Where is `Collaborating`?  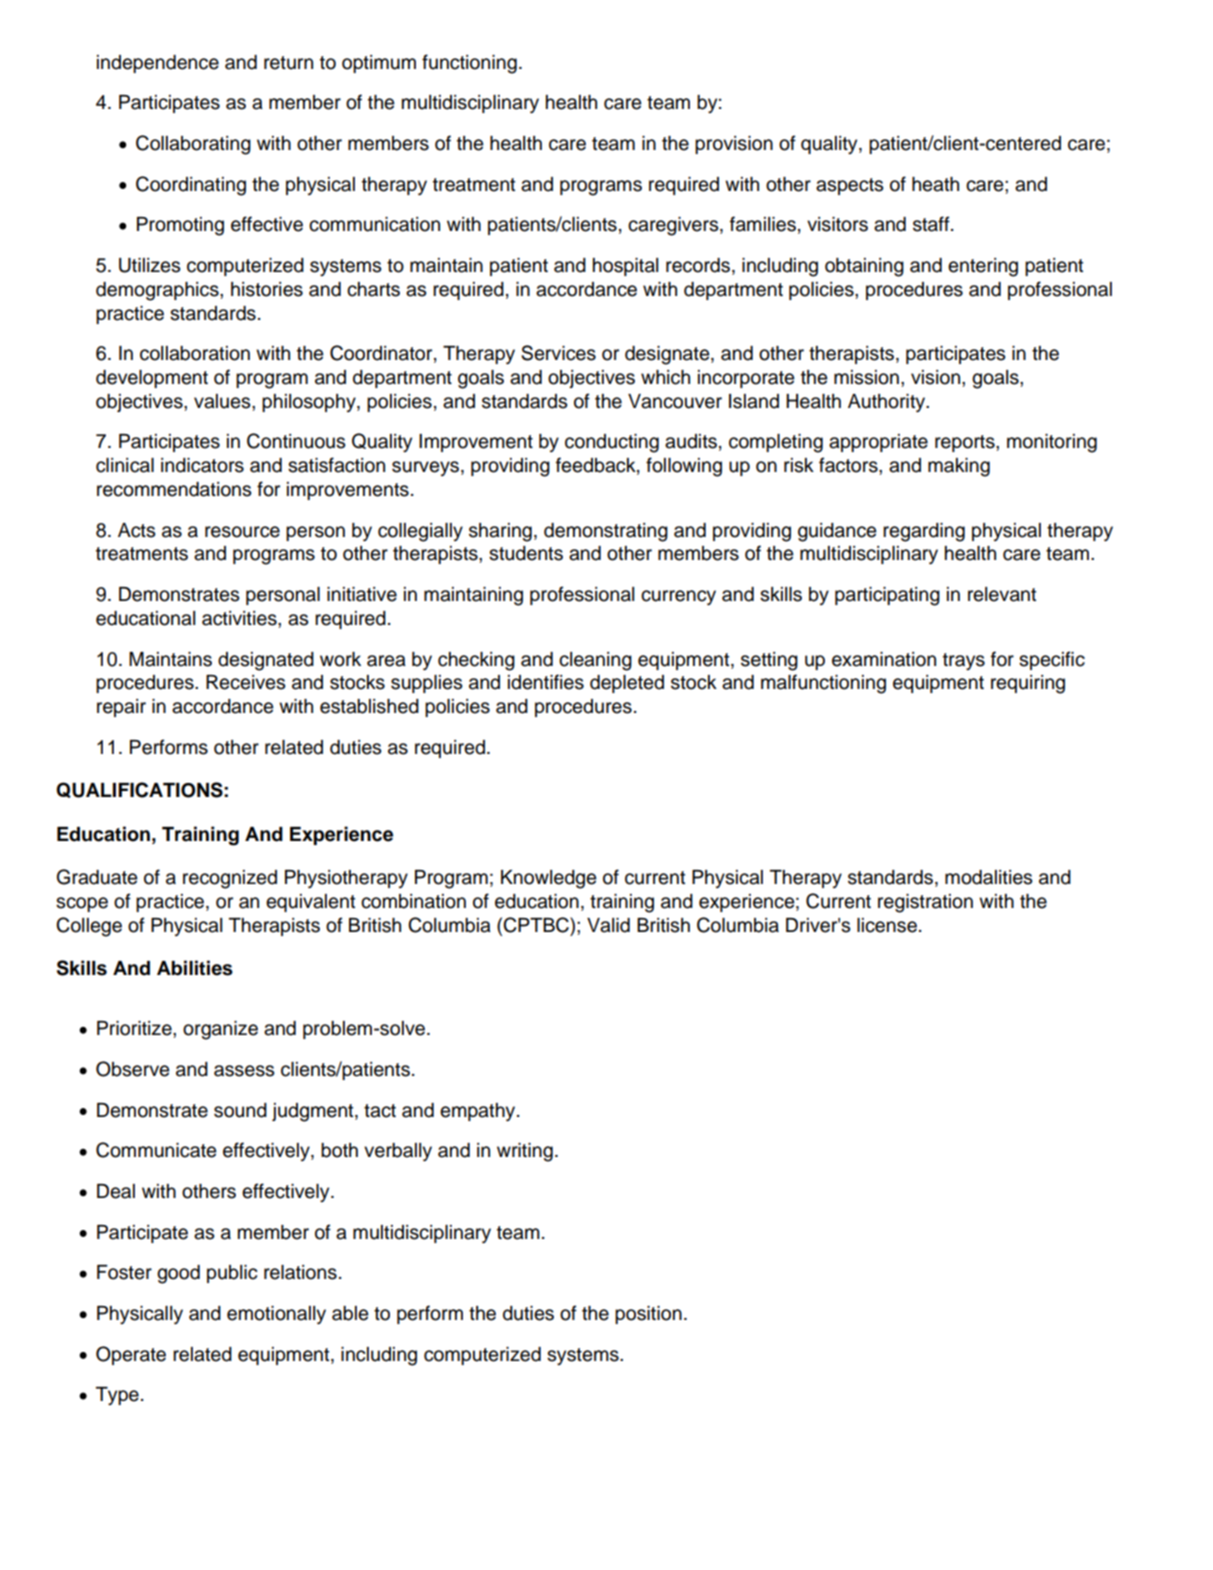
Collaborating is located at coordinates (193, 145).
